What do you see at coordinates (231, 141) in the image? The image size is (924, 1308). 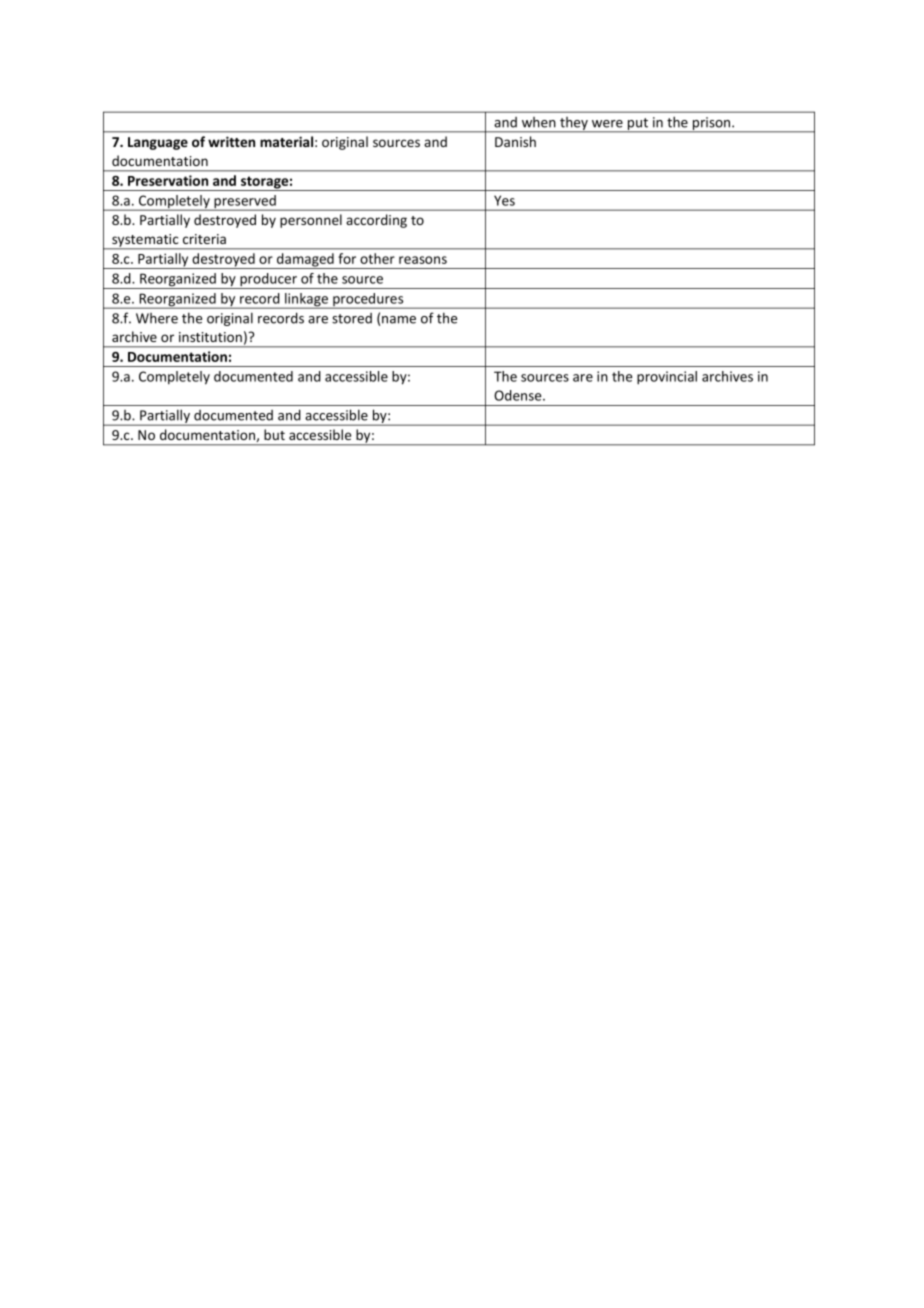 I see `written` at bounding box center [231, 141].
